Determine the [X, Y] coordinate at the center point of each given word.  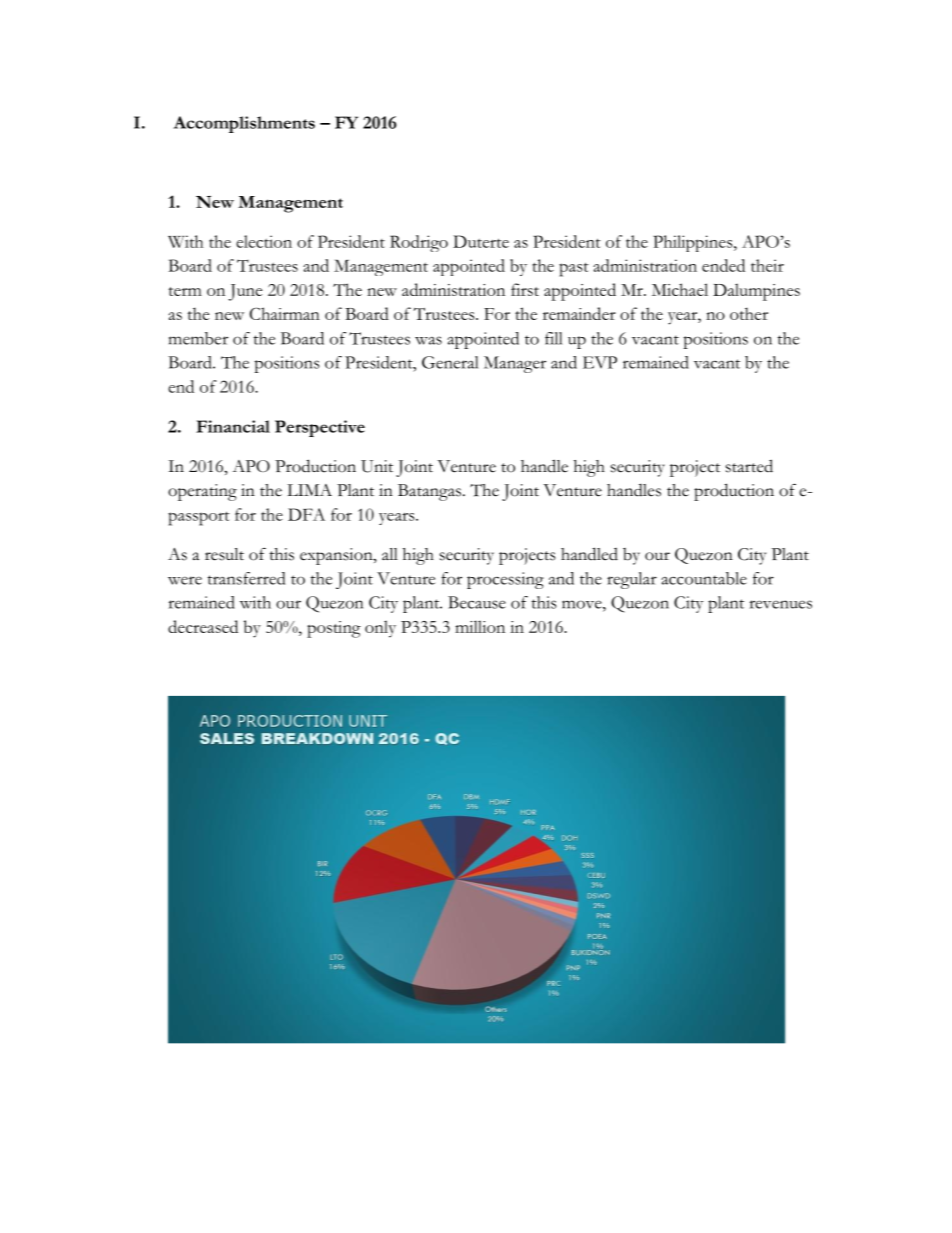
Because [477, 602]
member [198, 338]
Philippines [694, 243]
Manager [515, 364]
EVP [600, 362]
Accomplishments [244, 124]
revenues [781, 604]
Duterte [481, 241]
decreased [203, 626]
